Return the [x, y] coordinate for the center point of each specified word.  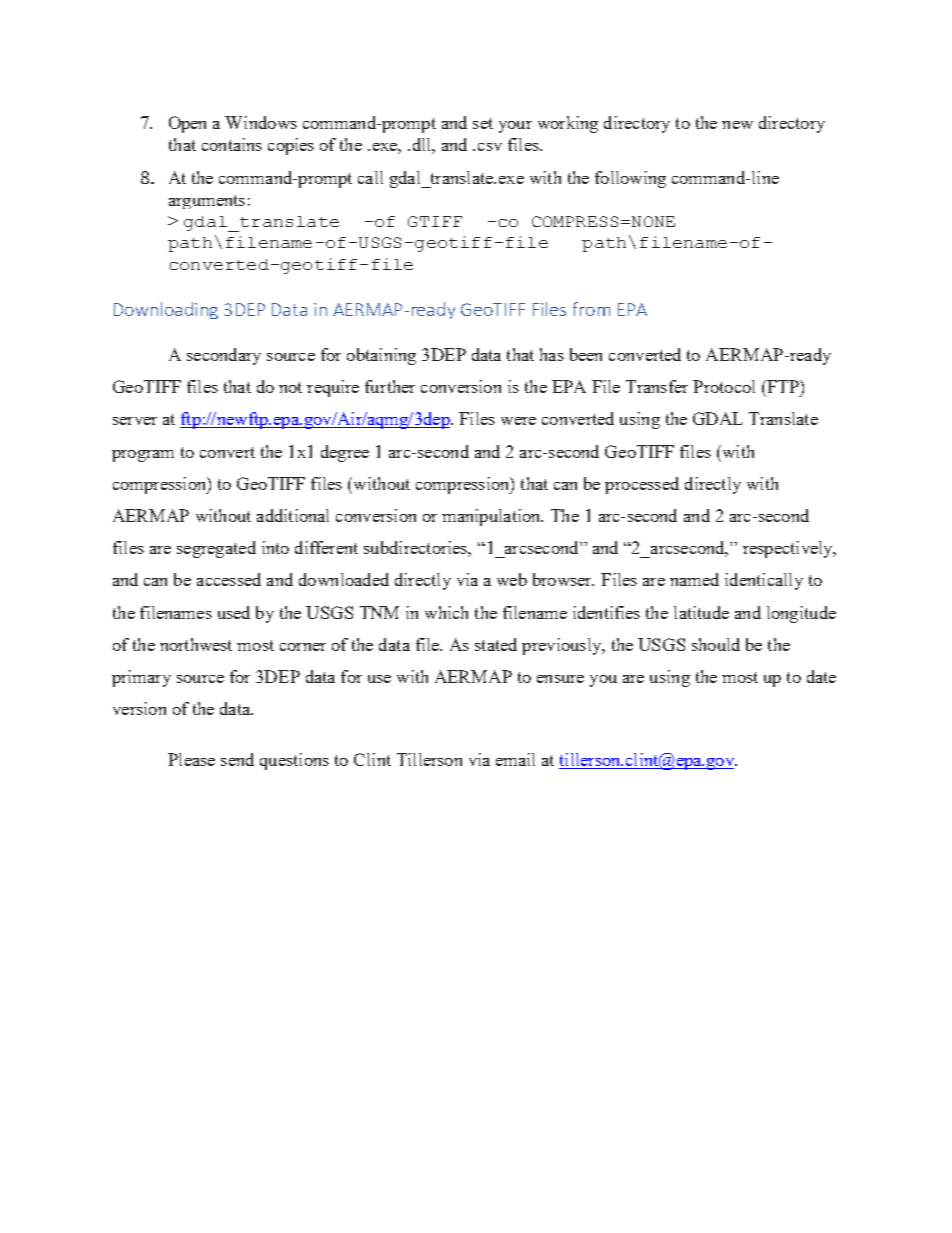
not [290, 387]
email [515, 759]
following [630, 179]
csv [490, 147]
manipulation [492, 517]
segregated [216, 549]
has [552, 354]
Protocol [724, 386]
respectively [789, 549]
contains [232, 144]
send [237, 759]
